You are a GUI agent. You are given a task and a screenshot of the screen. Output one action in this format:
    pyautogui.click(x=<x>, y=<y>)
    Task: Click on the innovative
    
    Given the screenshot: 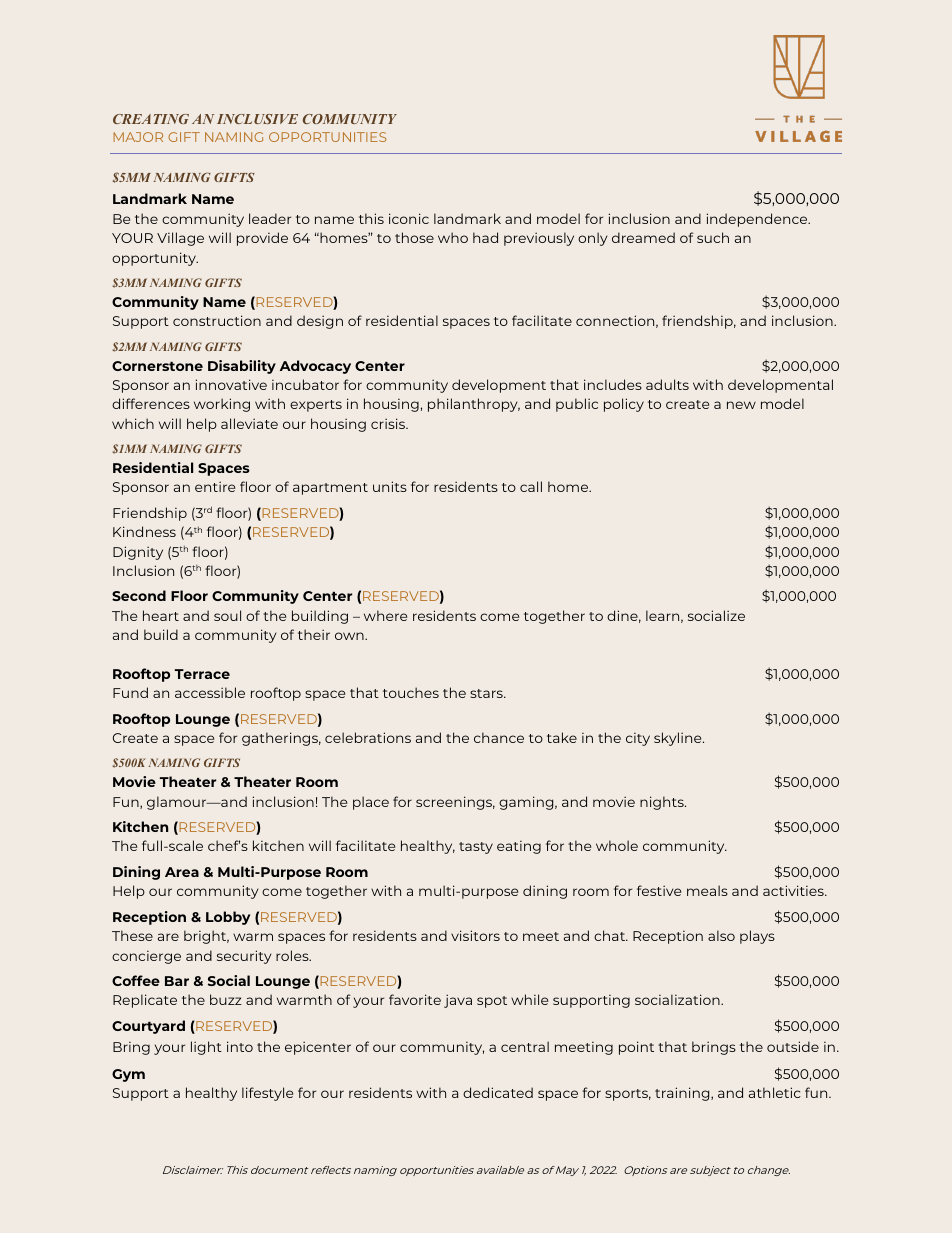 What is the action you would take?
    pyautogui.click(x=231, y=384)
